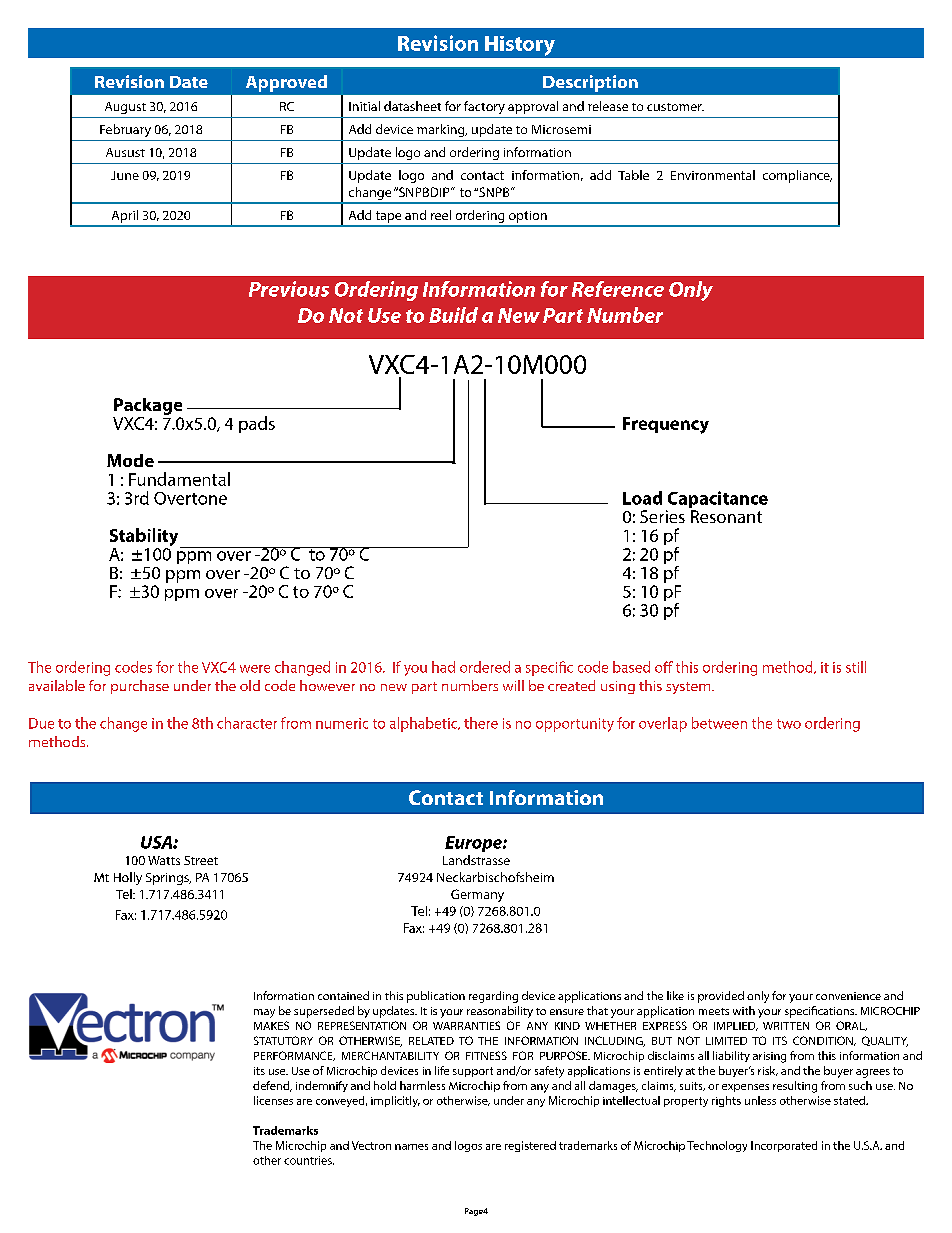 The height and width of the screenshot is (1233, 952). I want to click on August, so click(125, 108).
